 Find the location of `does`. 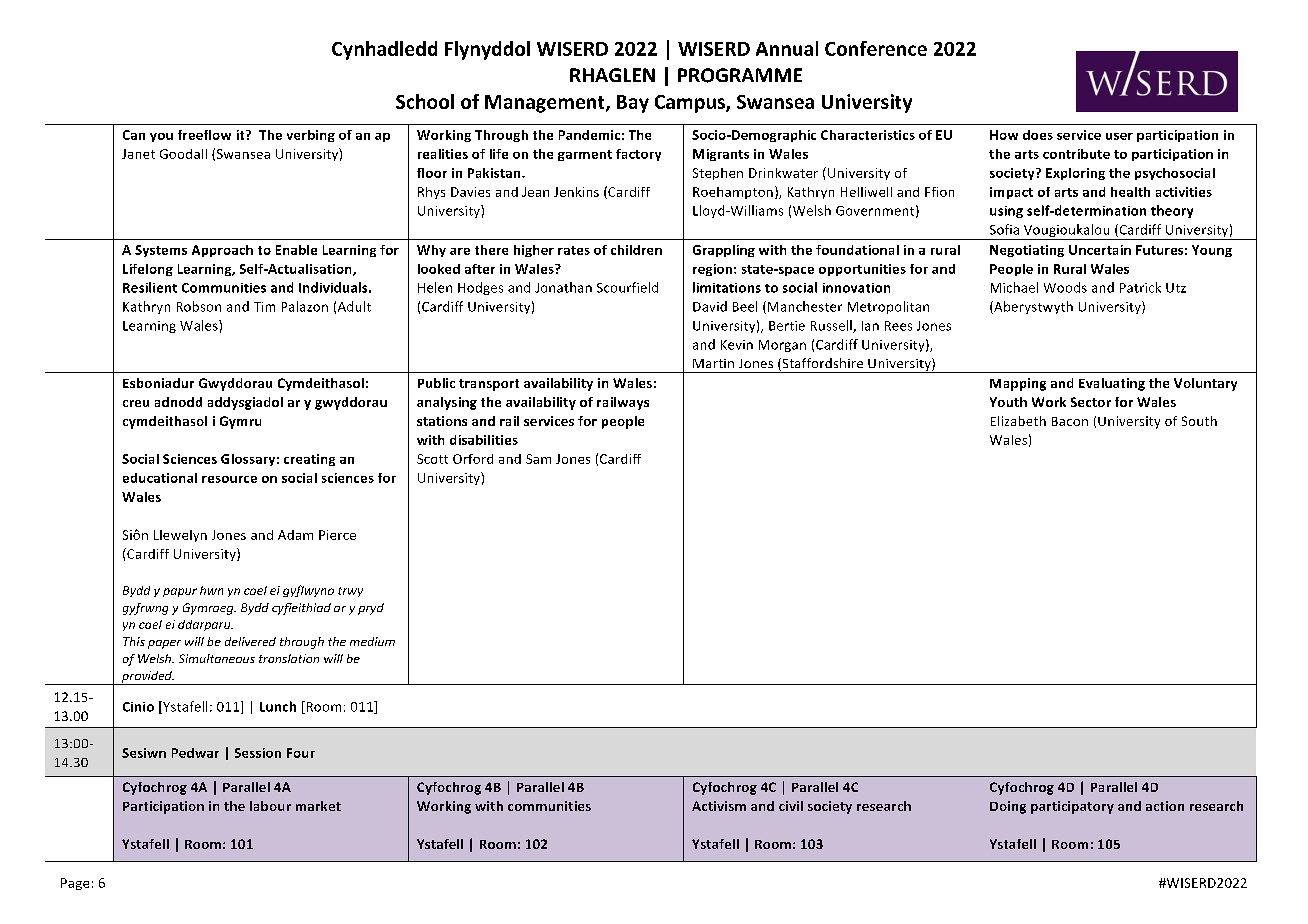

does is located at coordinates (1038, 135).
